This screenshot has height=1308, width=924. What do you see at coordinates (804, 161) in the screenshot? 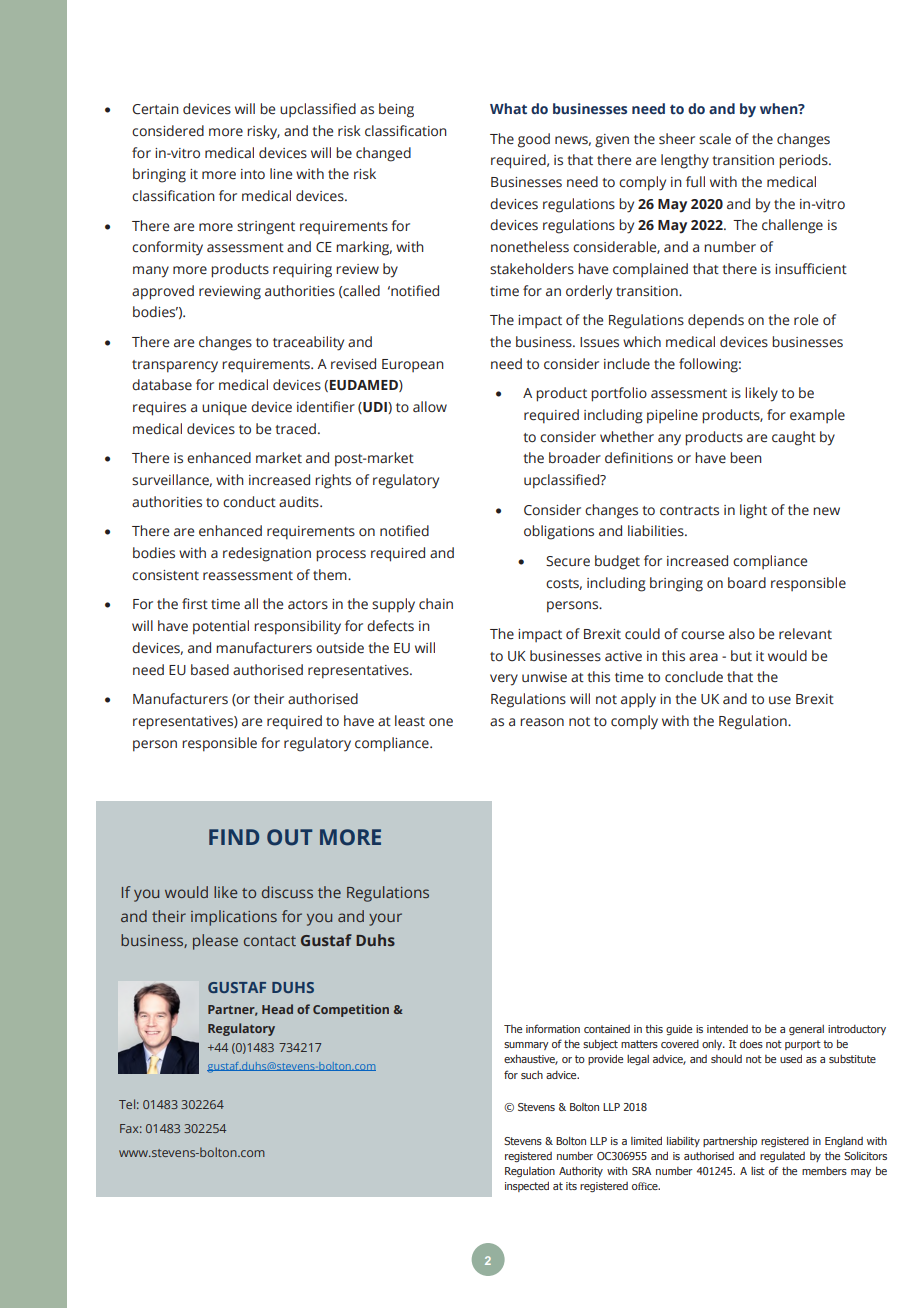
I see `periods` at bounding box center [804, 161].
